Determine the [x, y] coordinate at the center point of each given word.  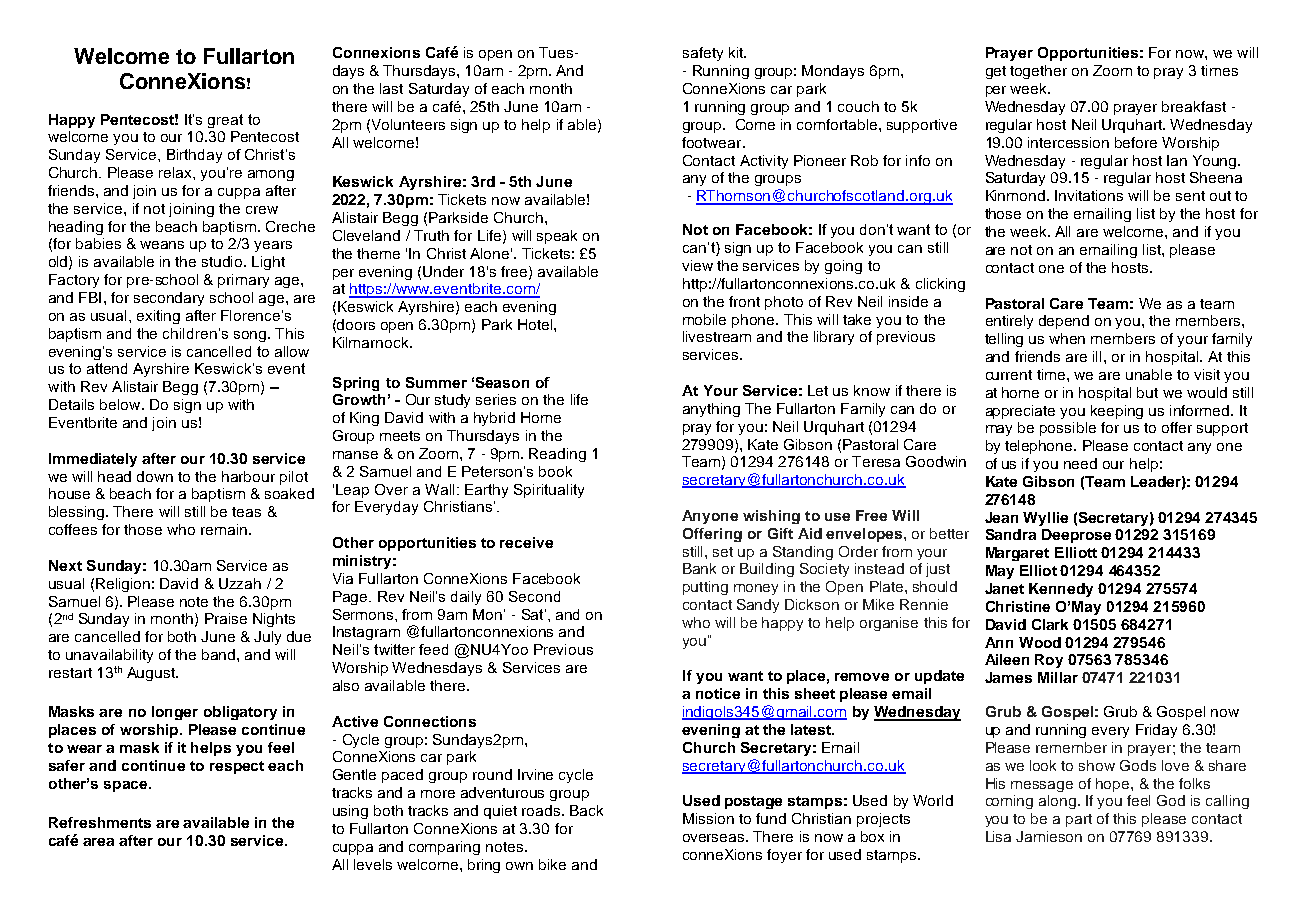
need [1080, 463]
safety [703, 54]
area [98, 842]
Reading [557, 455]
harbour [248, 476]
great [225, 121]
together [1038, 72]
